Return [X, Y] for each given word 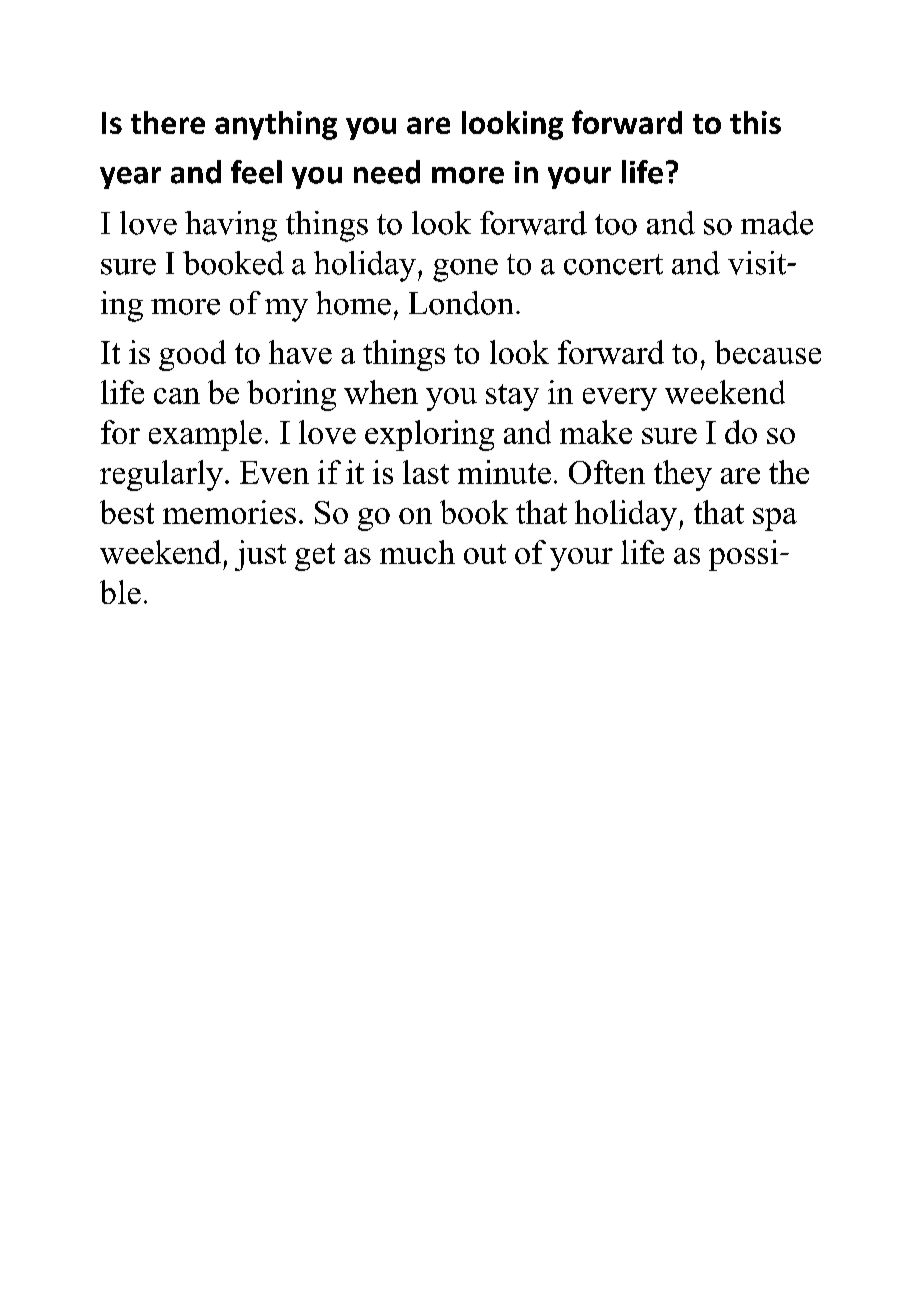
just [260, 555]
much [417, 552]
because [768, 352]
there [168, 122]
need [387, 172]
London [461, 303]
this [755, 122]
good [192, 355]
